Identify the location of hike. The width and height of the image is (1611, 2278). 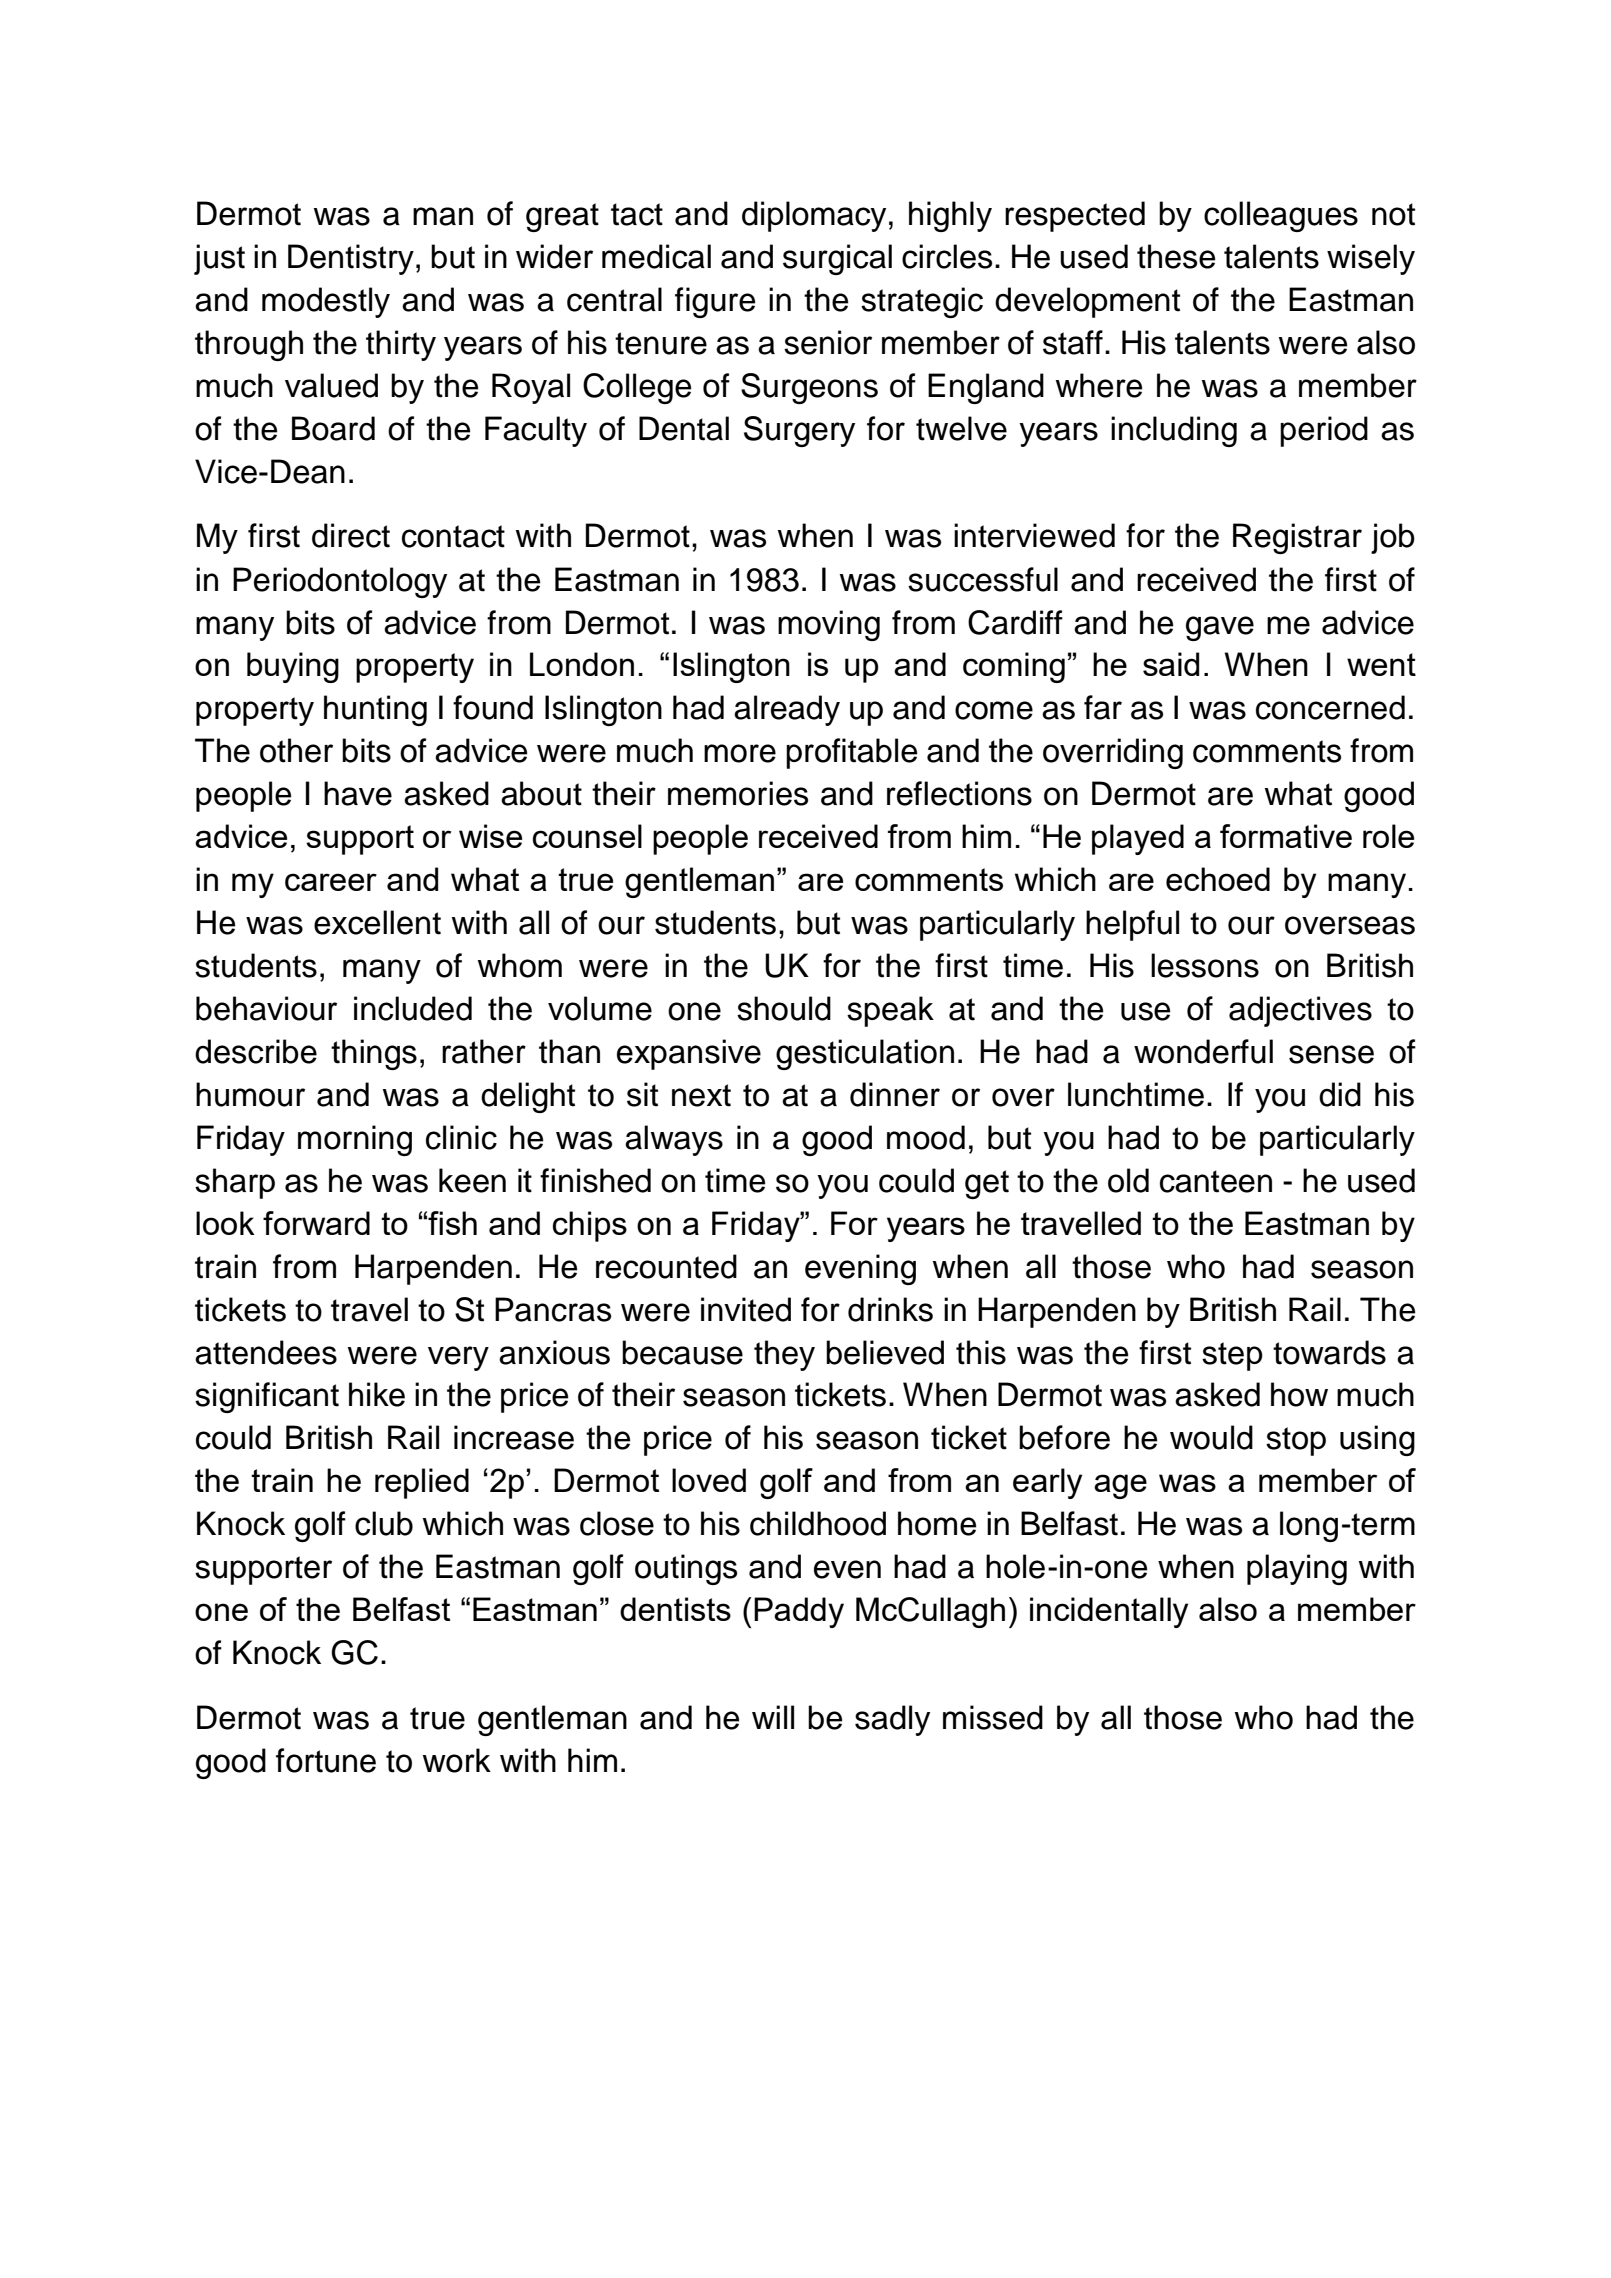
(377, 1394).
